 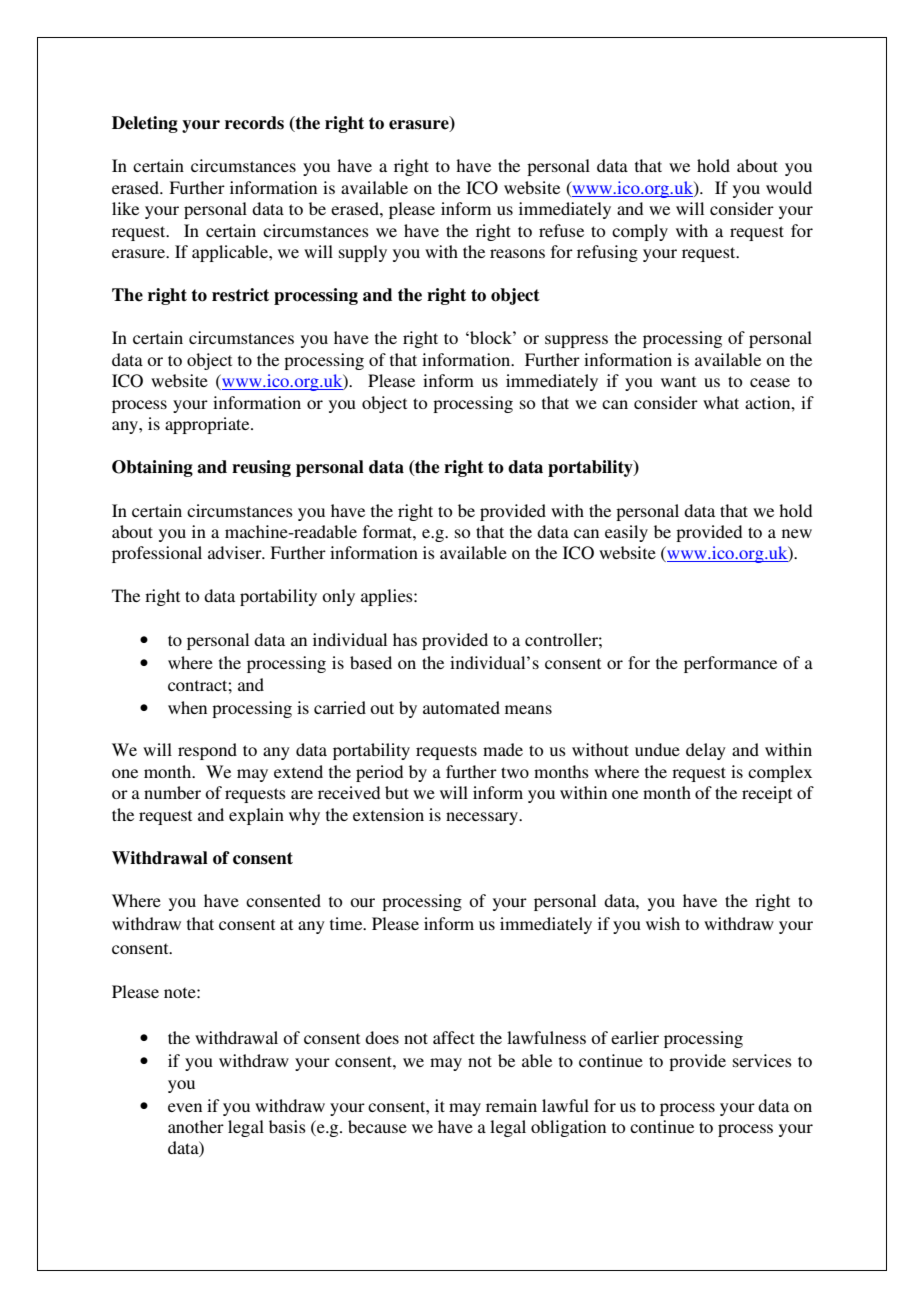 I want to click on suppress, so click(x=576, y=341).
